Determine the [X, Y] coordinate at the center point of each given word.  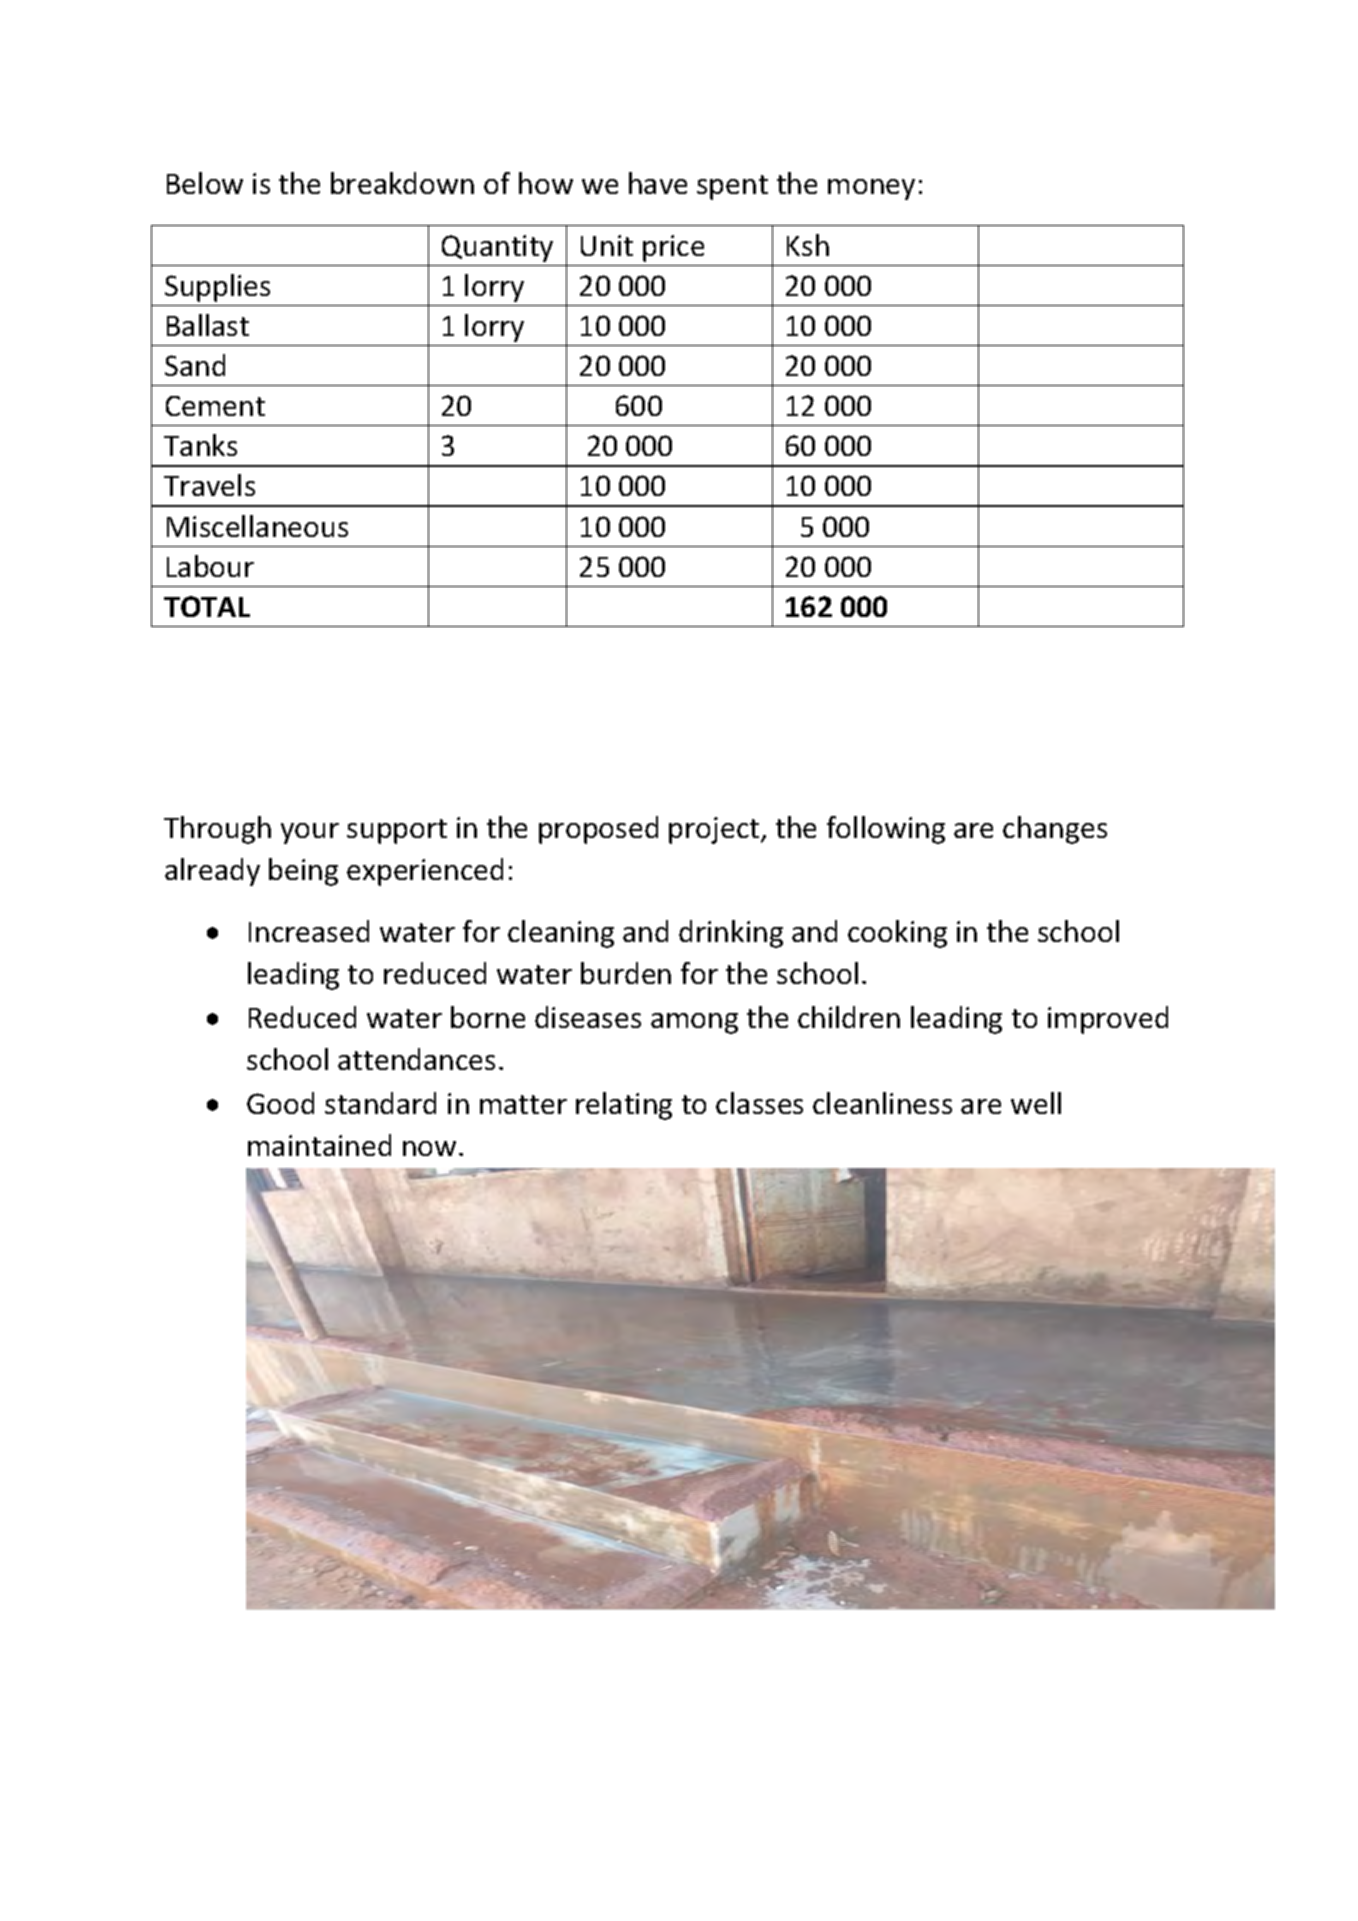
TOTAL [207, 606]
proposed [598, 830]
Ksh [808, 245]
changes [1055, 830]
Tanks [200, 445]
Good [280, 1103]
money [871, 189]
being [303, 872]
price [673, 248]
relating [624, 1106]
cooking [897, 934]
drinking [731, 934]
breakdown [402, 183]
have [658, 183]
